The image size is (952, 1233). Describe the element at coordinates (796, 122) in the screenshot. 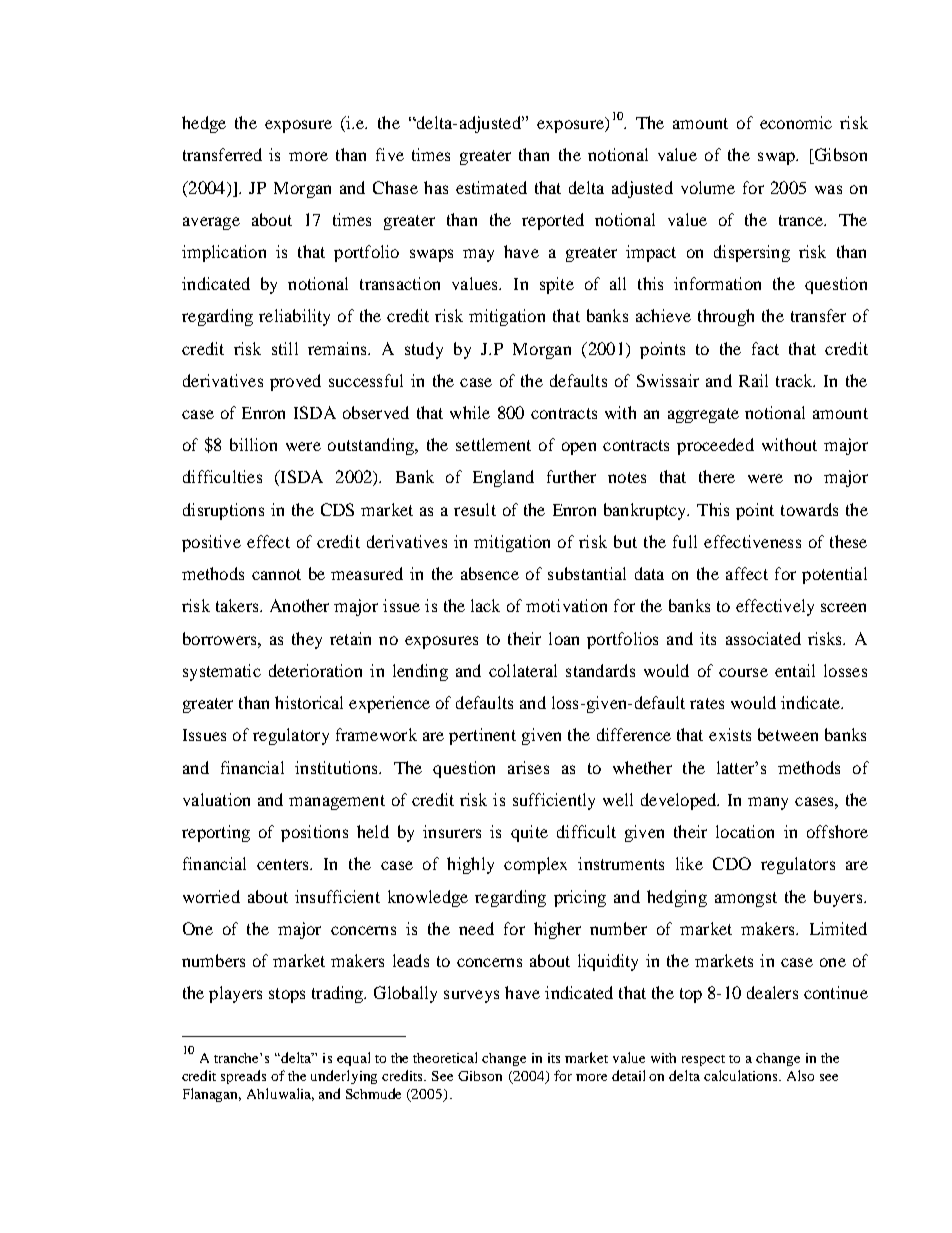

I see `economic` at that location.
